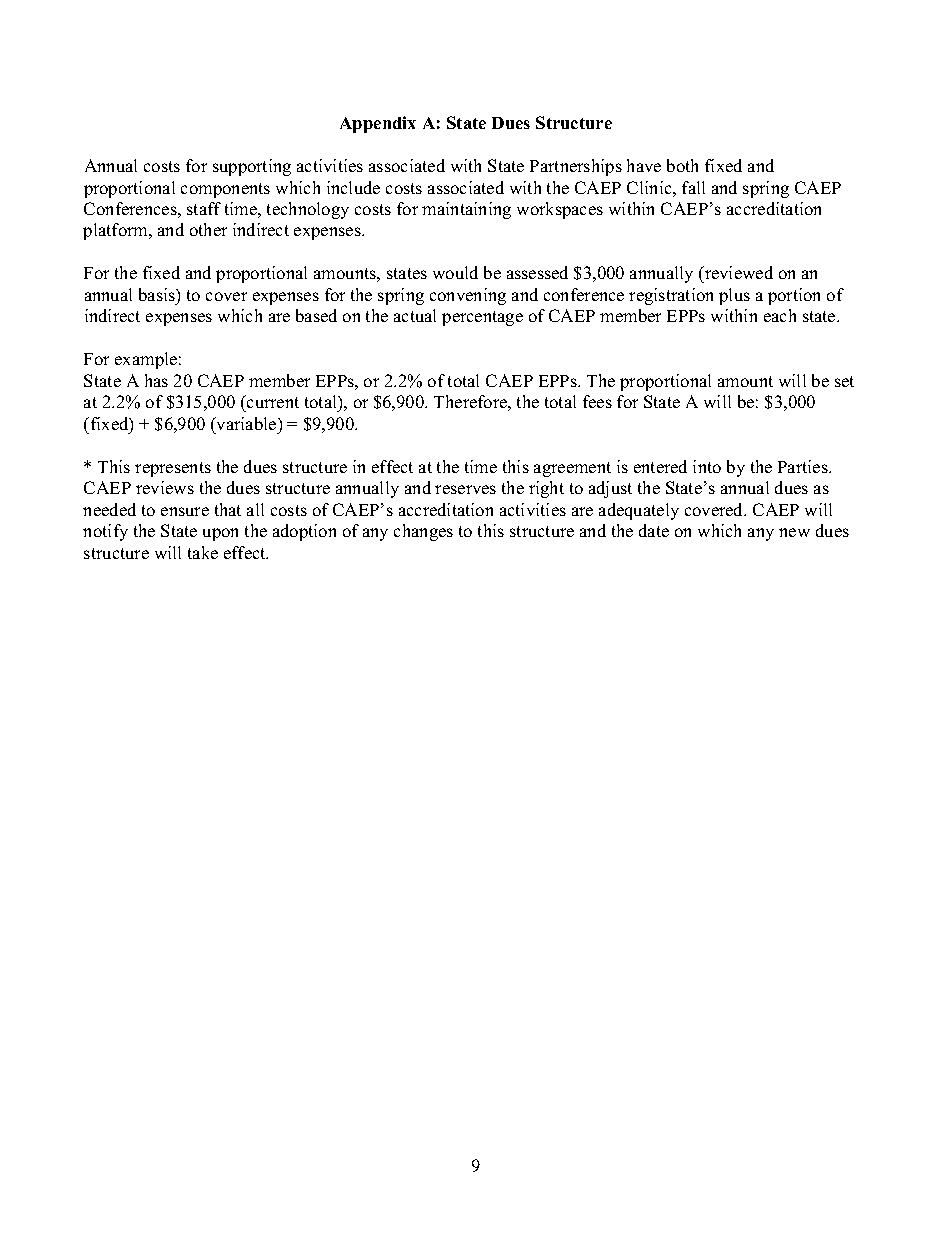  I want to click on supporting, so click(252, 167).
